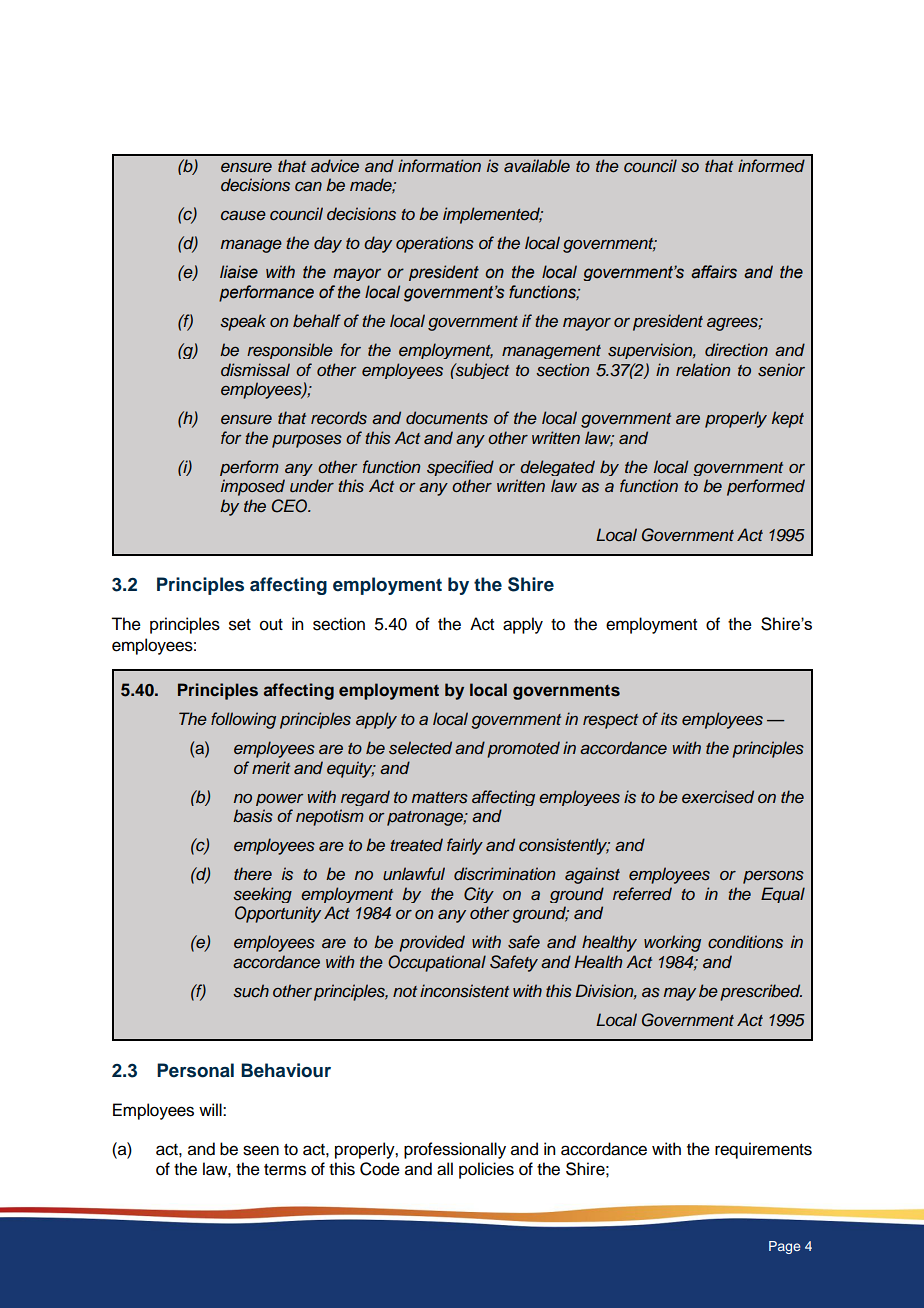 The width and height of the page is (924, 1308). I want to click on policies, so click(486, 1170).
